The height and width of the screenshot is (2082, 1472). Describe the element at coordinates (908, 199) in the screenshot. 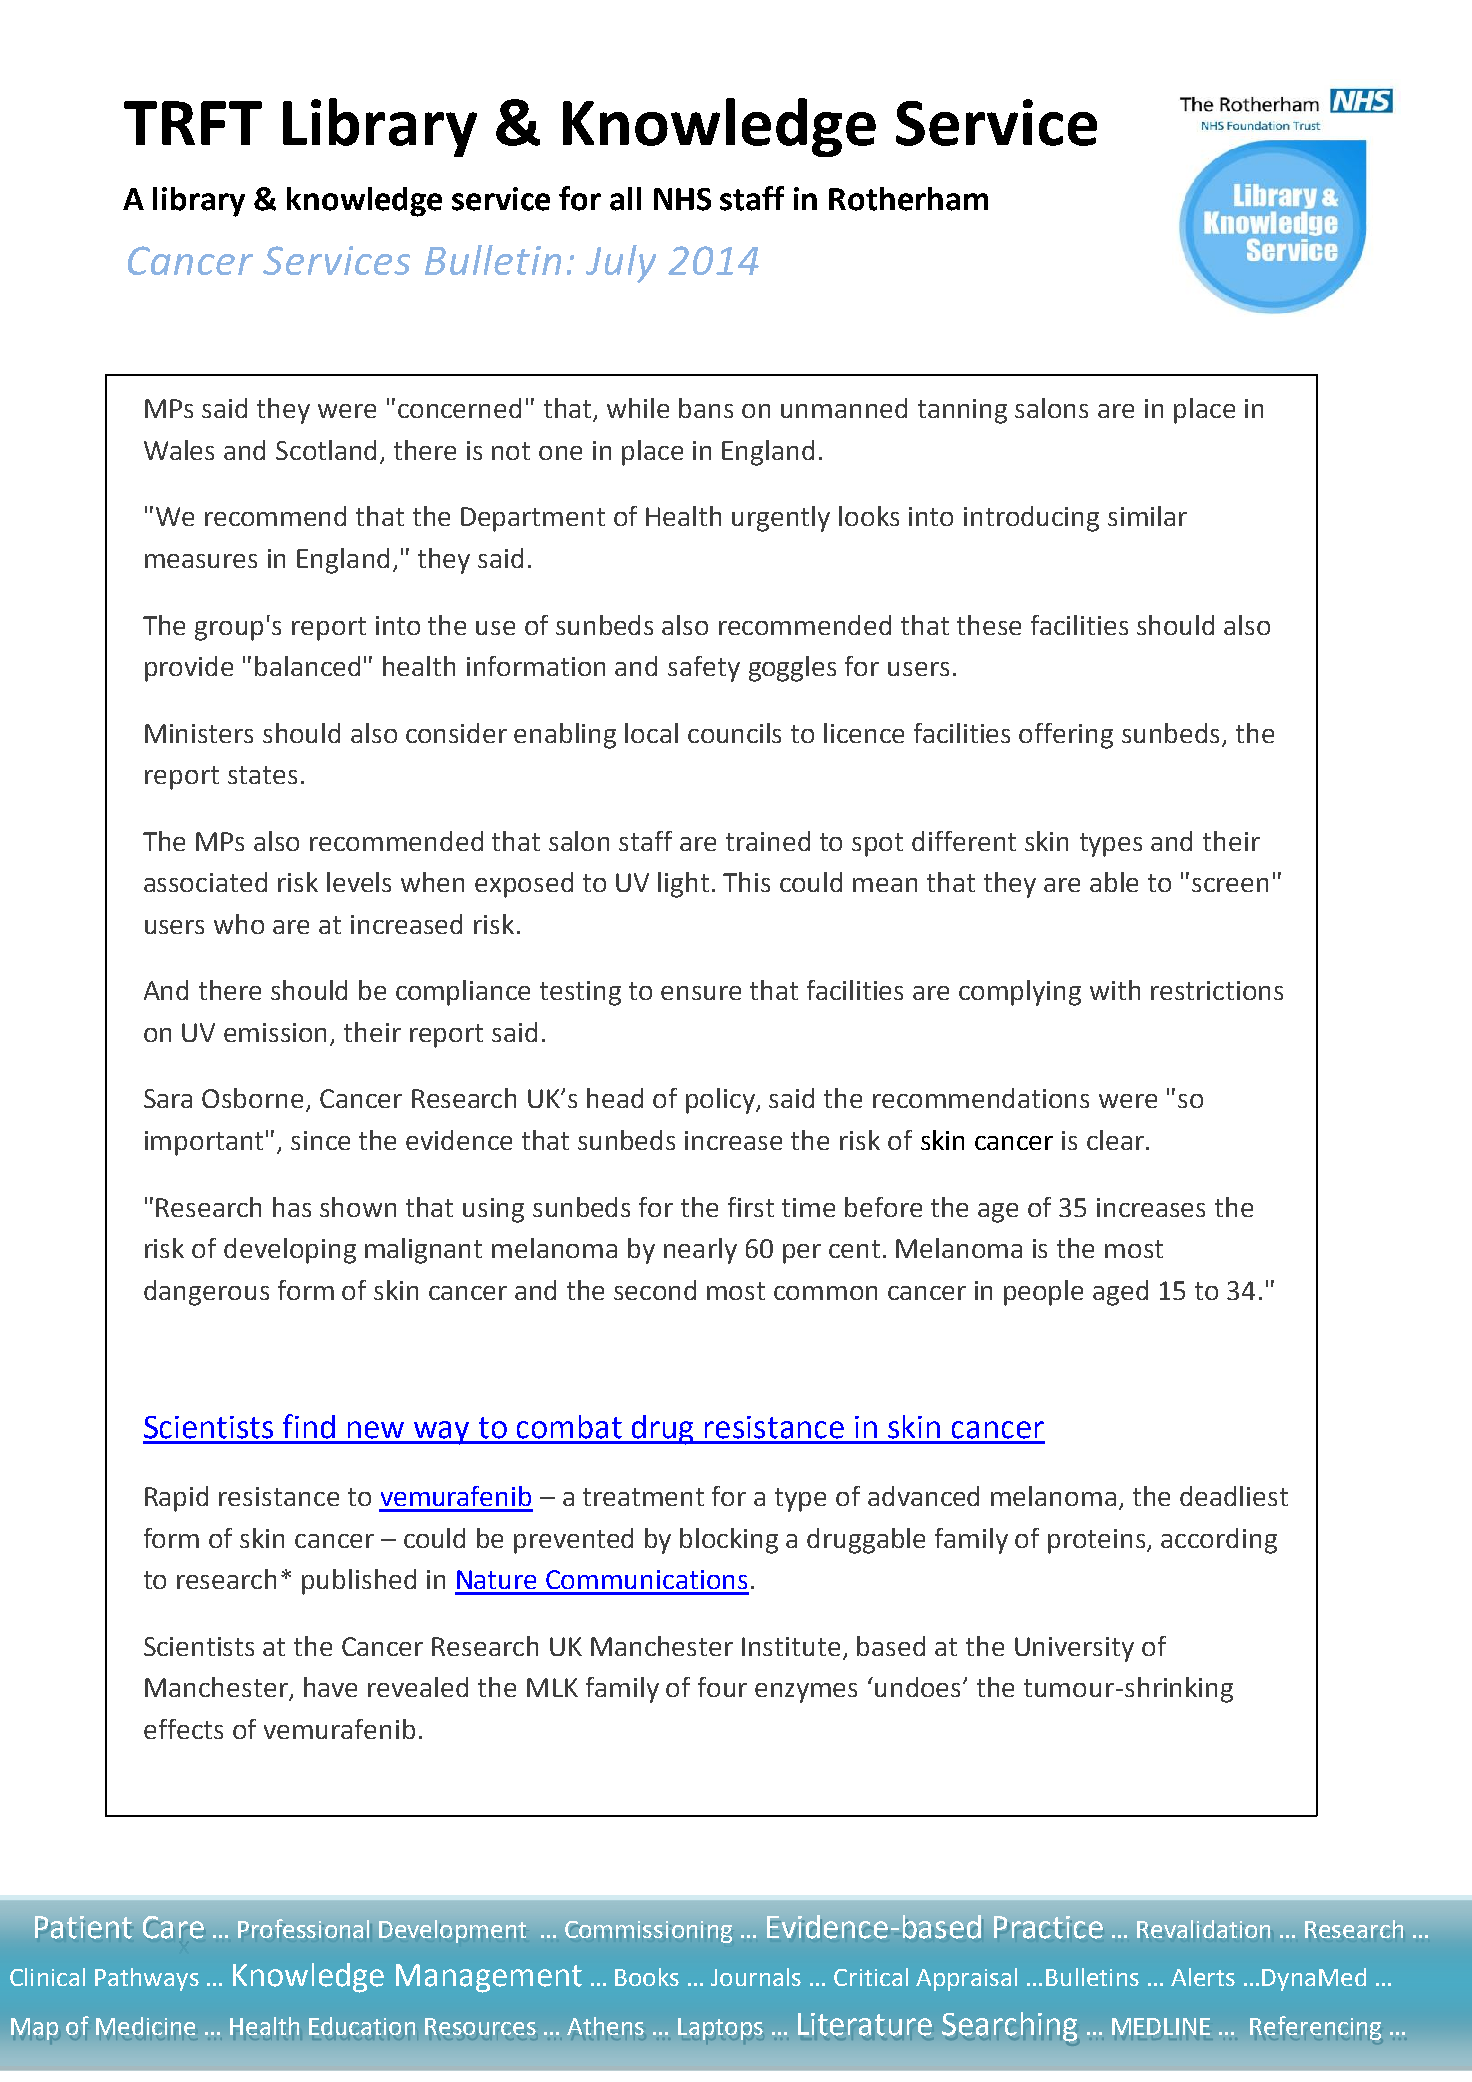

I see `Rotherham` at that location.
